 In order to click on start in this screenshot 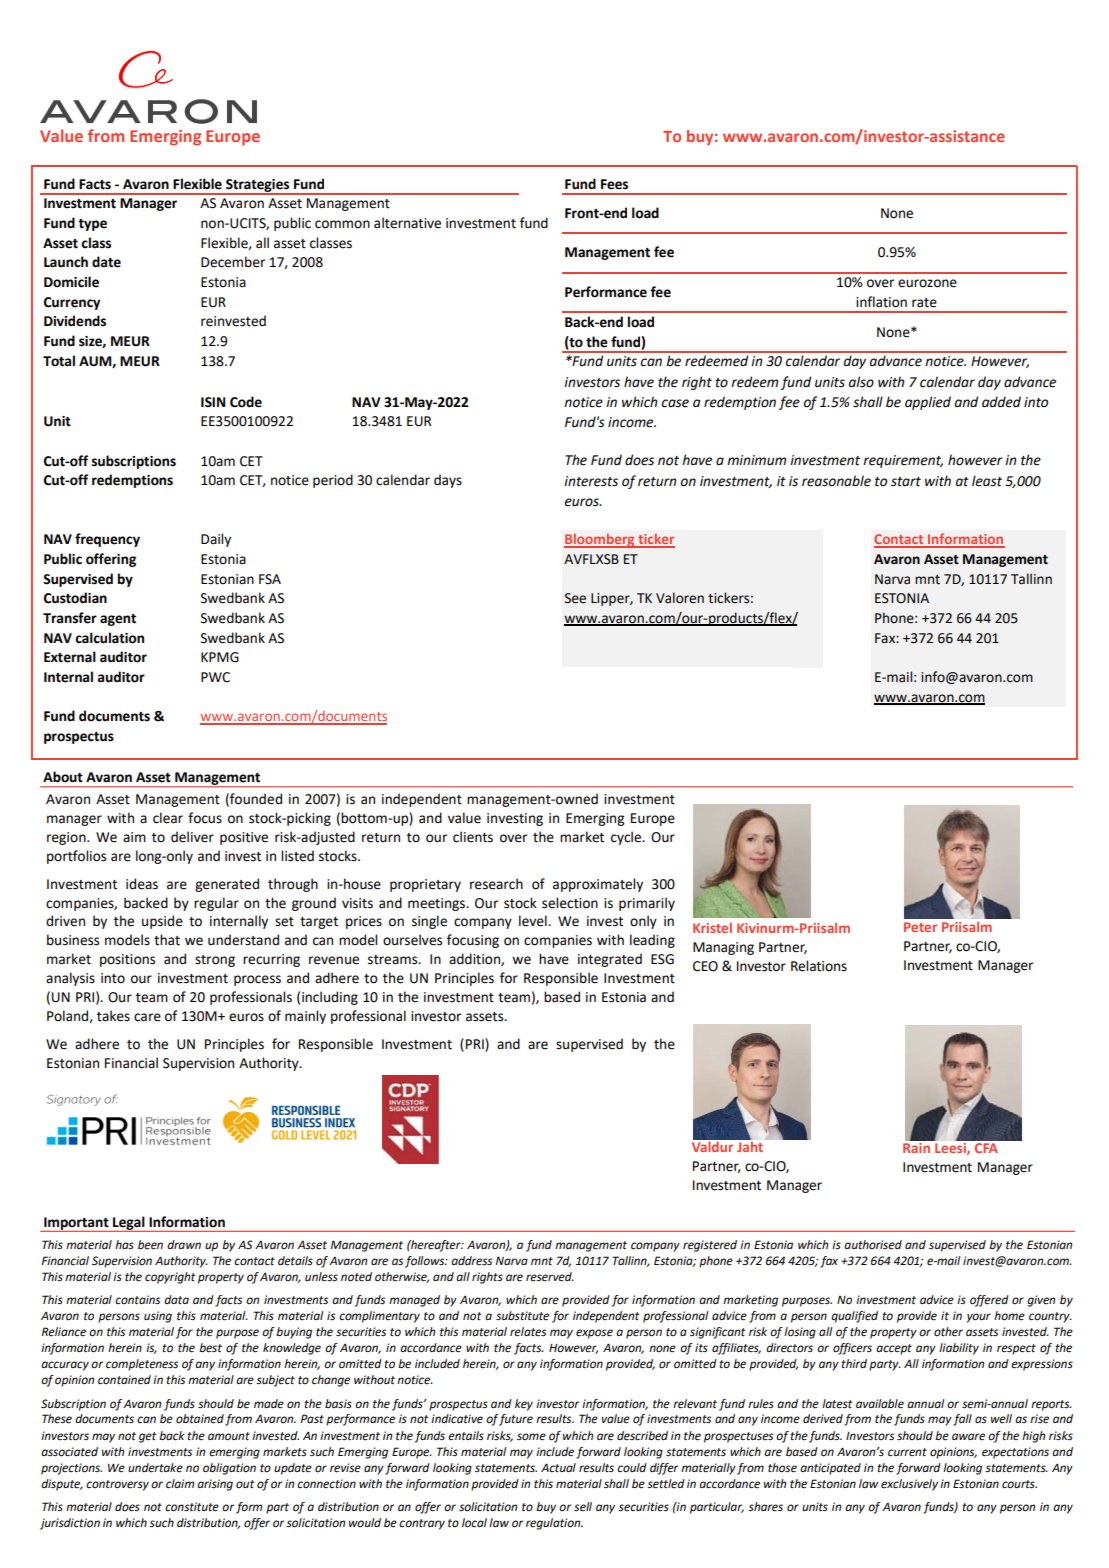, I will do `click(906, 482)`.
